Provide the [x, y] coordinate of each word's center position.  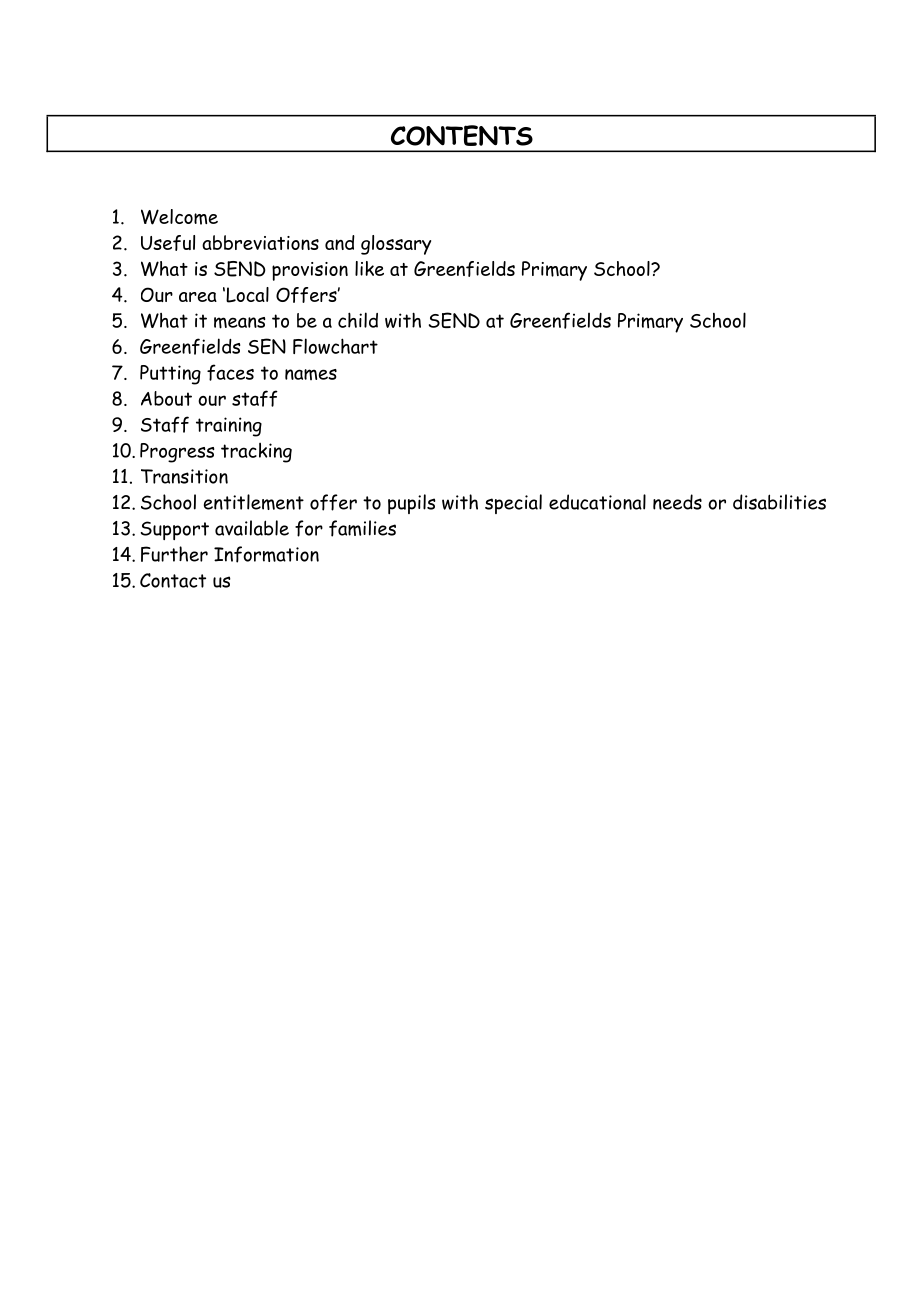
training [229, 427]
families [362, 528]
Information [266, 554]
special [513, 504]
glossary [396, 245]
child [358, 320]
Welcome [179, 217]
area [198, 297]
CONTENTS [462, 135]
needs [677, 502]
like [369, 268]
